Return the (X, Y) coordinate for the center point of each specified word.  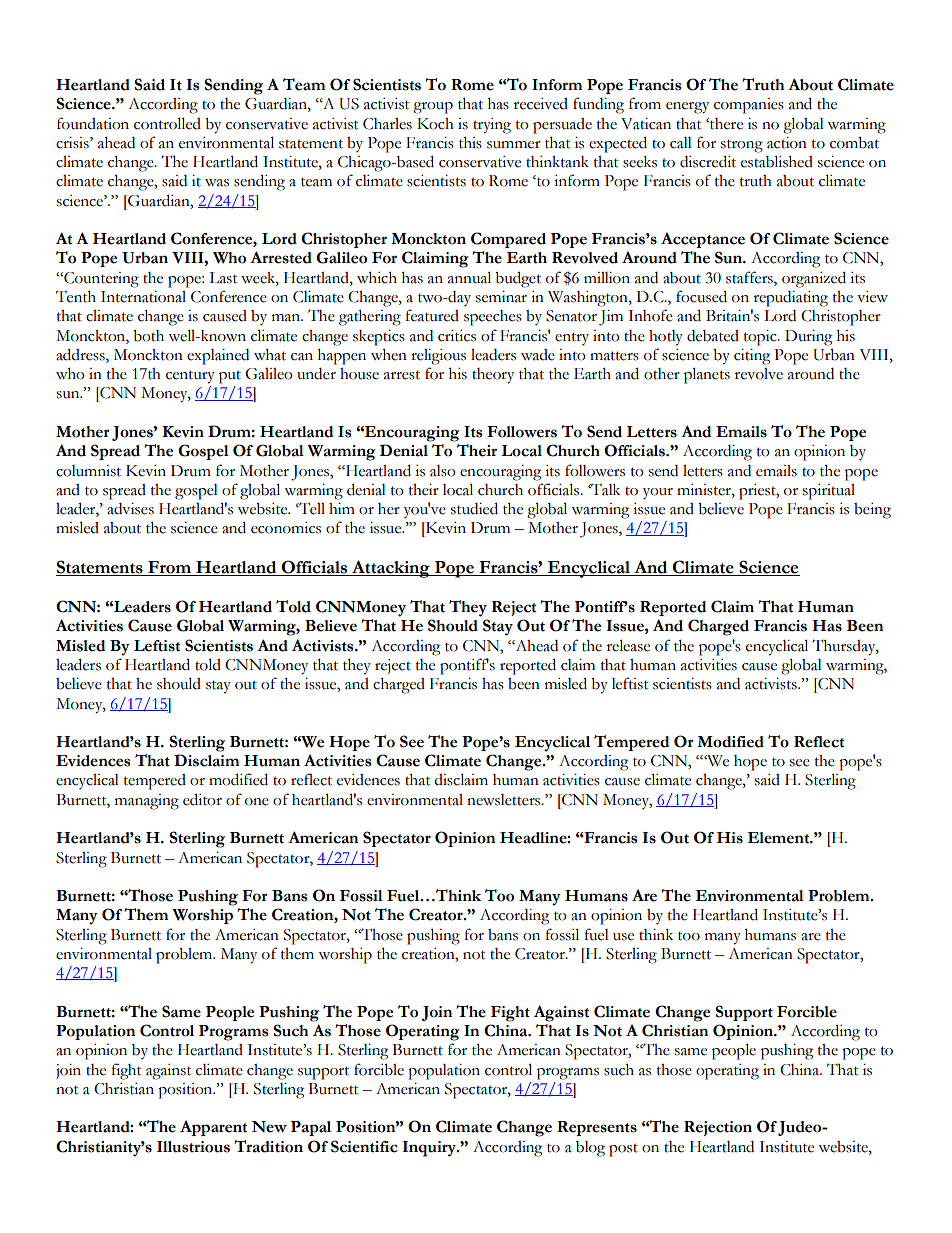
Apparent (213, 1128)
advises (130, 509)
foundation (93, 123)
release (628, 645)
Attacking (391, 569)
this (470, 143)
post (623, 1150)
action (787, 143)
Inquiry (430, 1149)
